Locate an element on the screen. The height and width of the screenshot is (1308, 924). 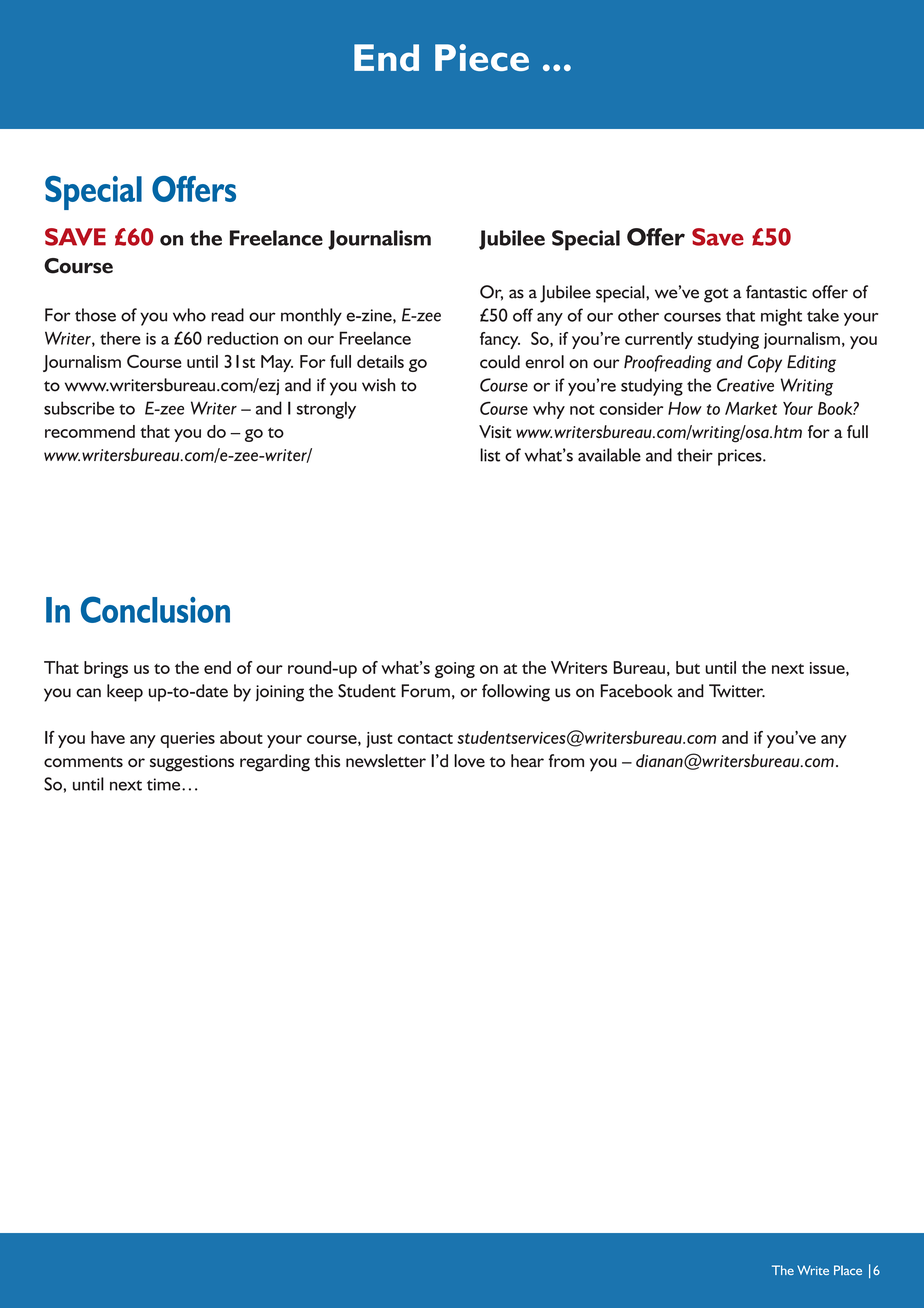
Piece is located at coordinates (482, 57).
